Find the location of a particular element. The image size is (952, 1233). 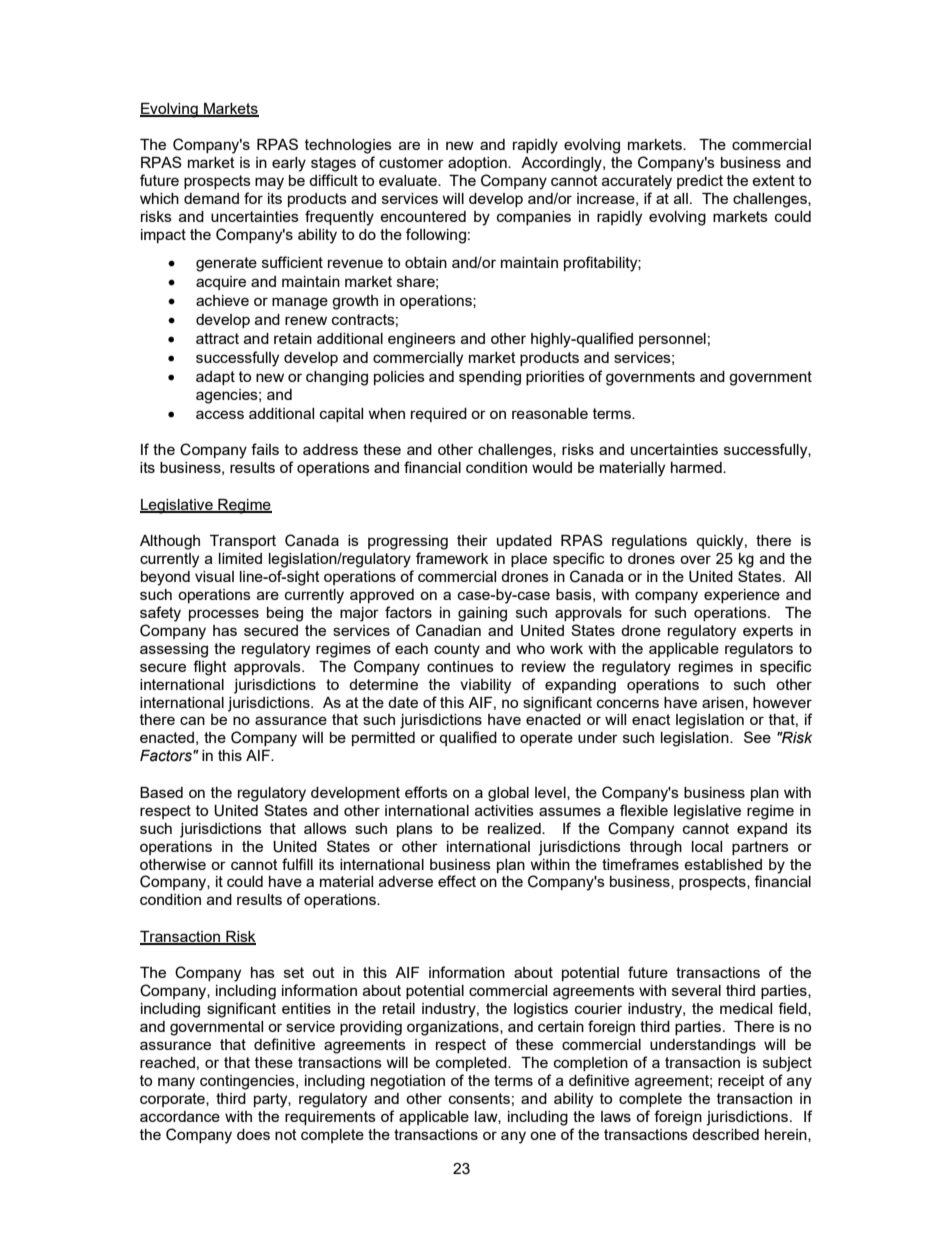

described is located at coordinates (725, 1134).
